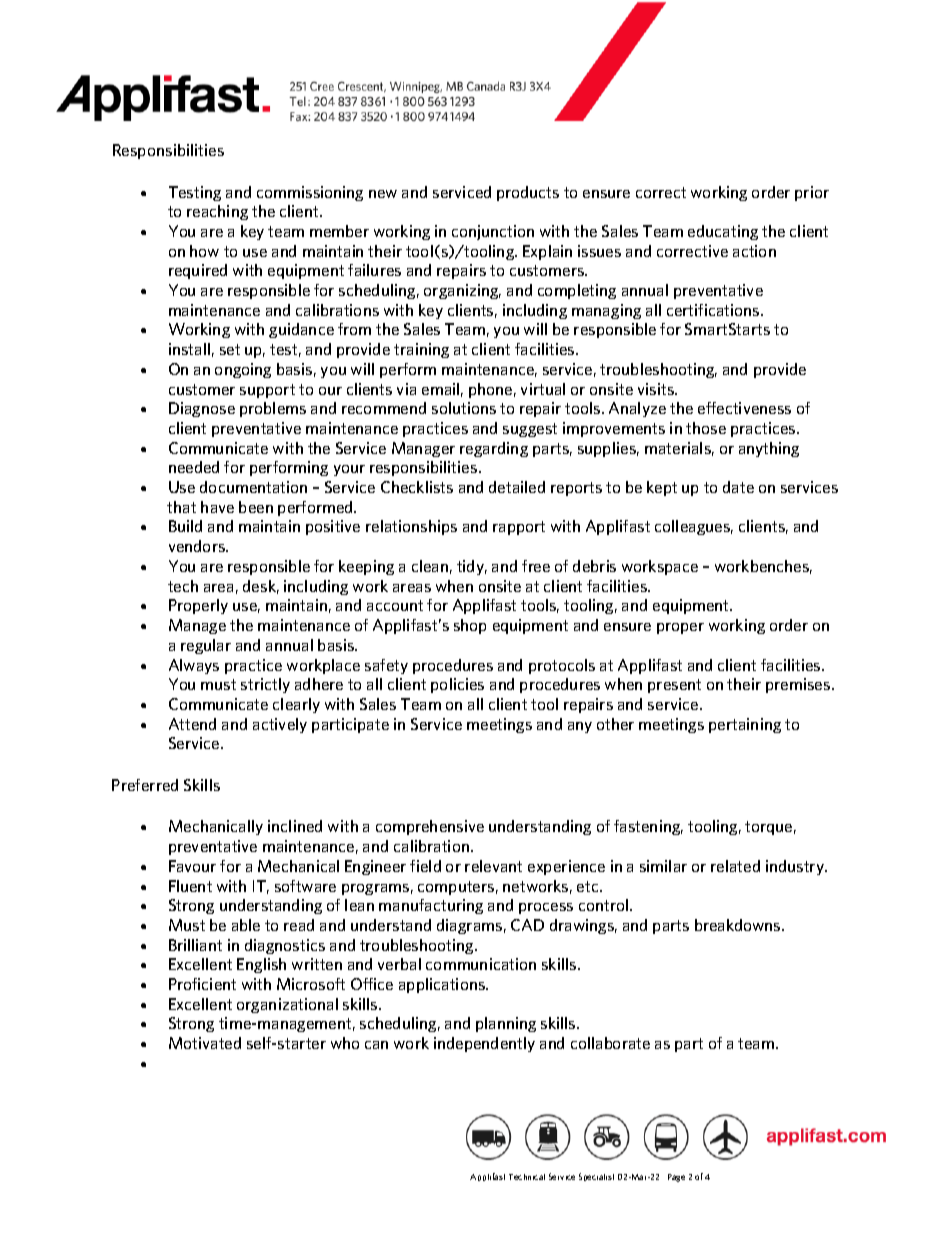 This screenshot has width=952, height=1233. Describe the element at coordinates (745, 725) in the screenshot. I see `pertaining` at that location.
